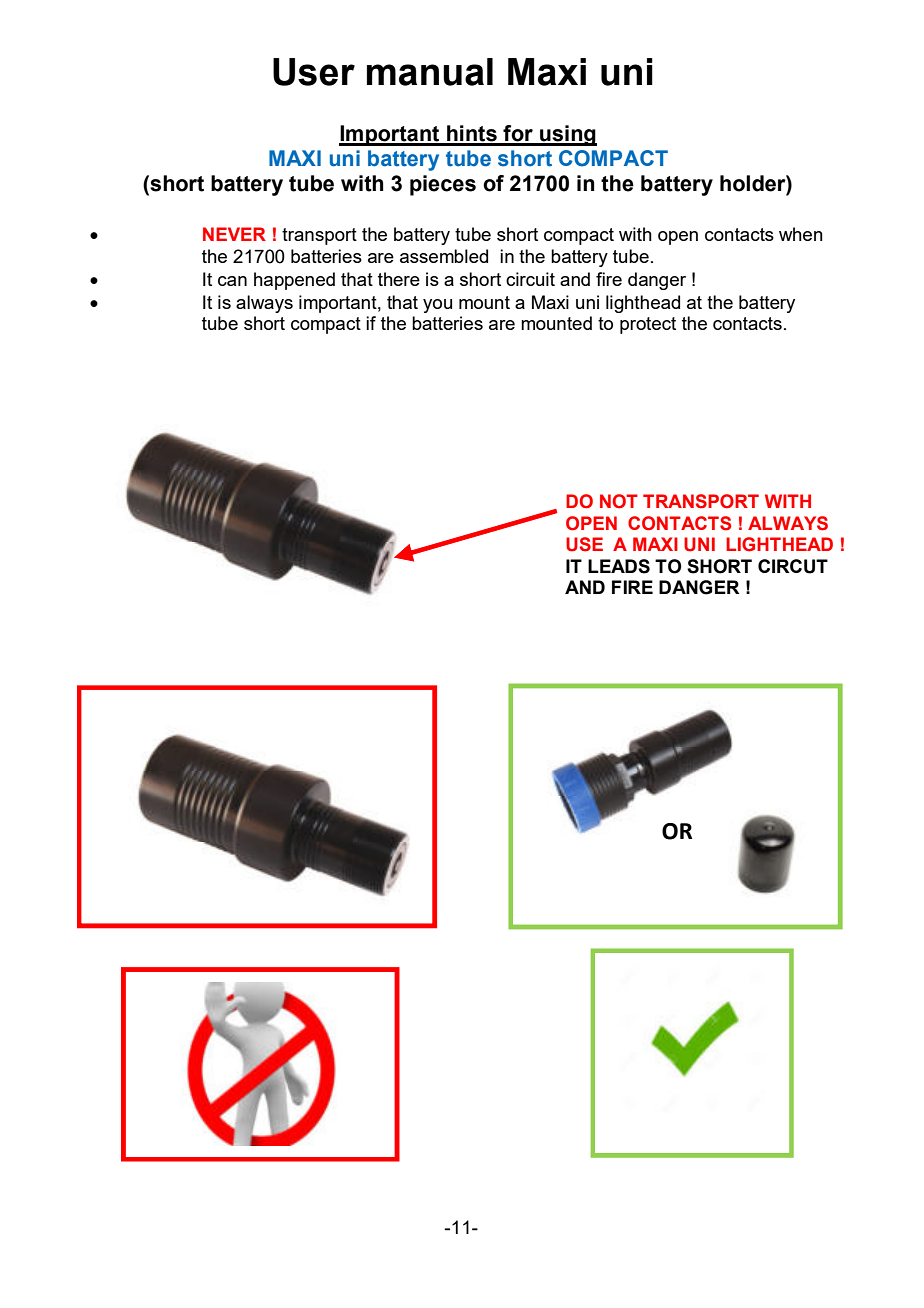 The height and width of the screenshot is (1308, 924). Describe the element at coordinates (530, 279) in the screenshot. I see `circuit` at that location.
